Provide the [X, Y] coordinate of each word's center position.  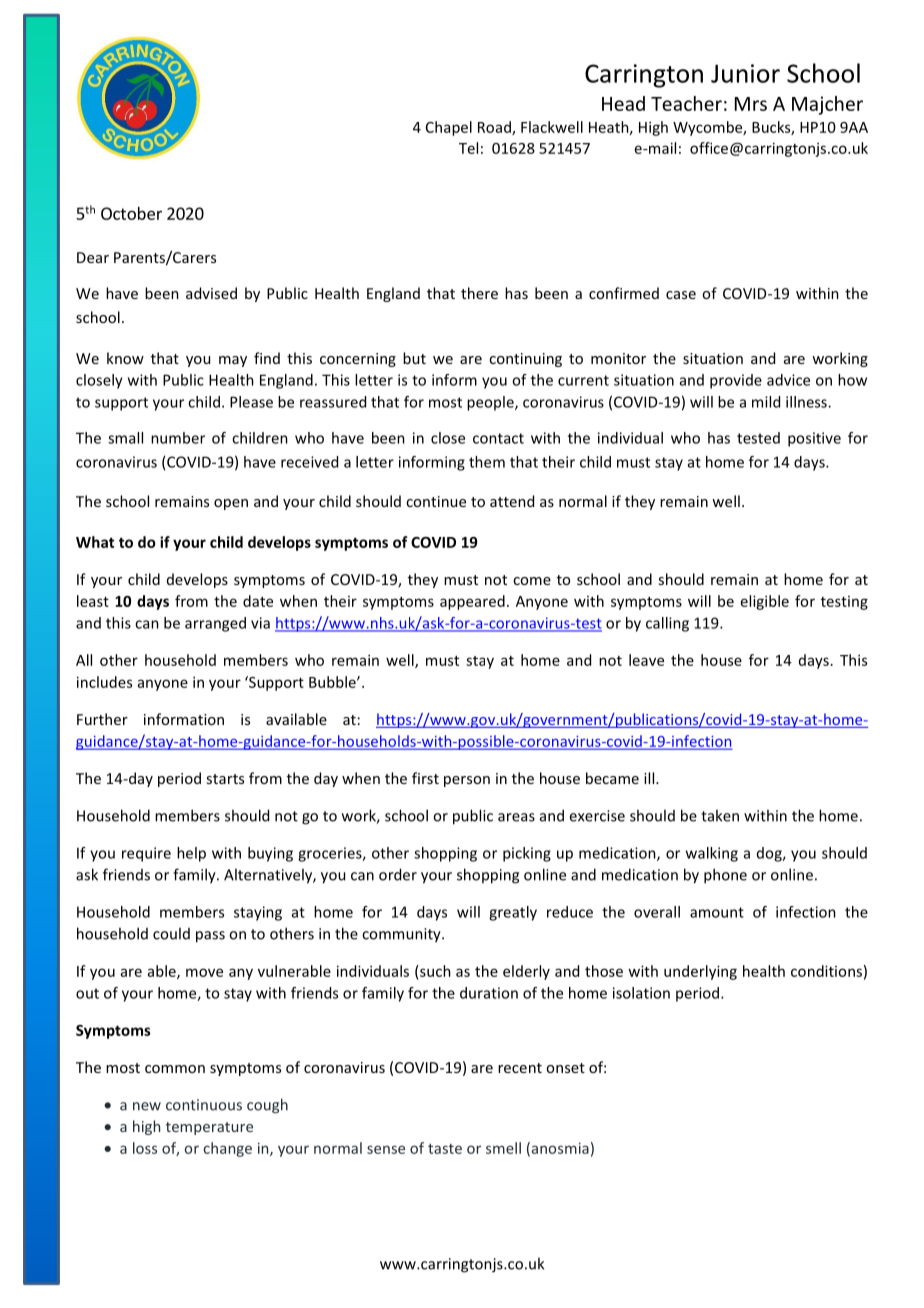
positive [814, 439]
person [467, 781]
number [178, 438]
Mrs [751, 104]
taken [720, 815]
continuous [204, 1105]
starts [225, 779]
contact [498, 438]
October [131, 213]
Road [495, 128]
